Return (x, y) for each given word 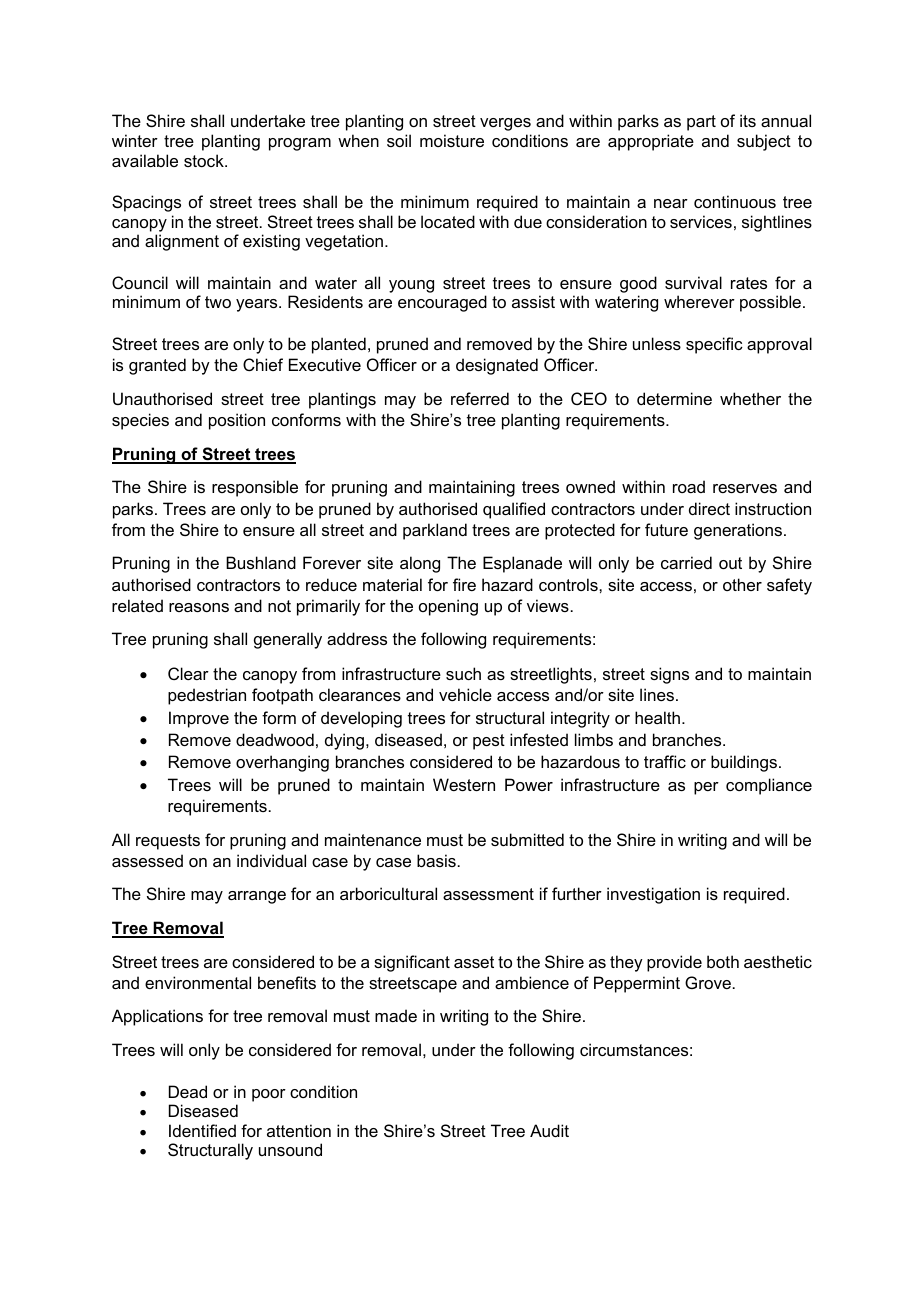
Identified (202, 1130)
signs (669, 675)
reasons (199, 607)
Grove (708, 982)
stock (205, 160)
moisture (452, 140)
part (701, 123)
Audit (549, 1130)
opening (448, 607)
